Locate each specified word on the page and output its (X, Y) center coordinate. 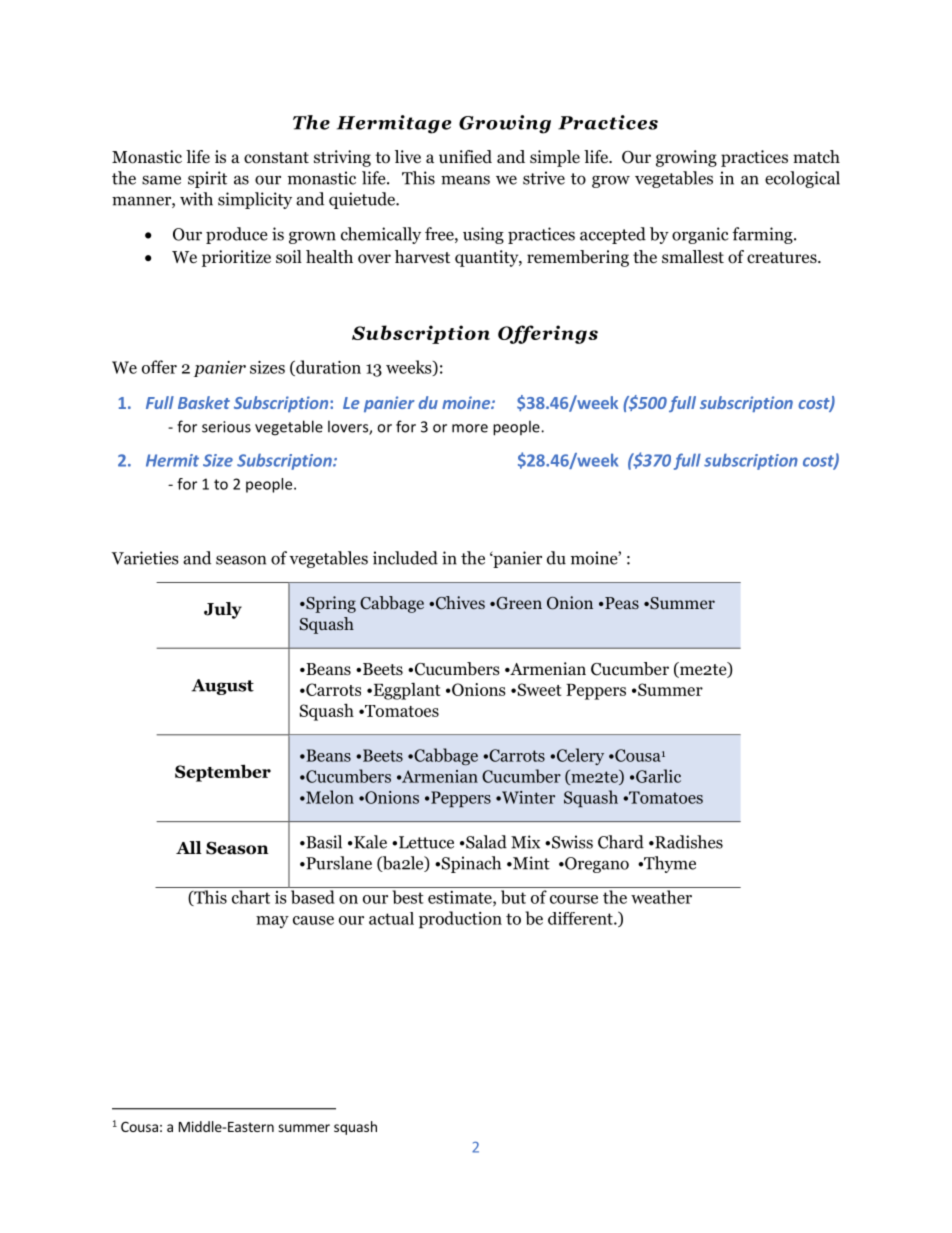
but (513, 897)
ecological (802, 179)
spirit (207, 179)
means (465, 180)
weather (661, 897)
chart (251, 897)
